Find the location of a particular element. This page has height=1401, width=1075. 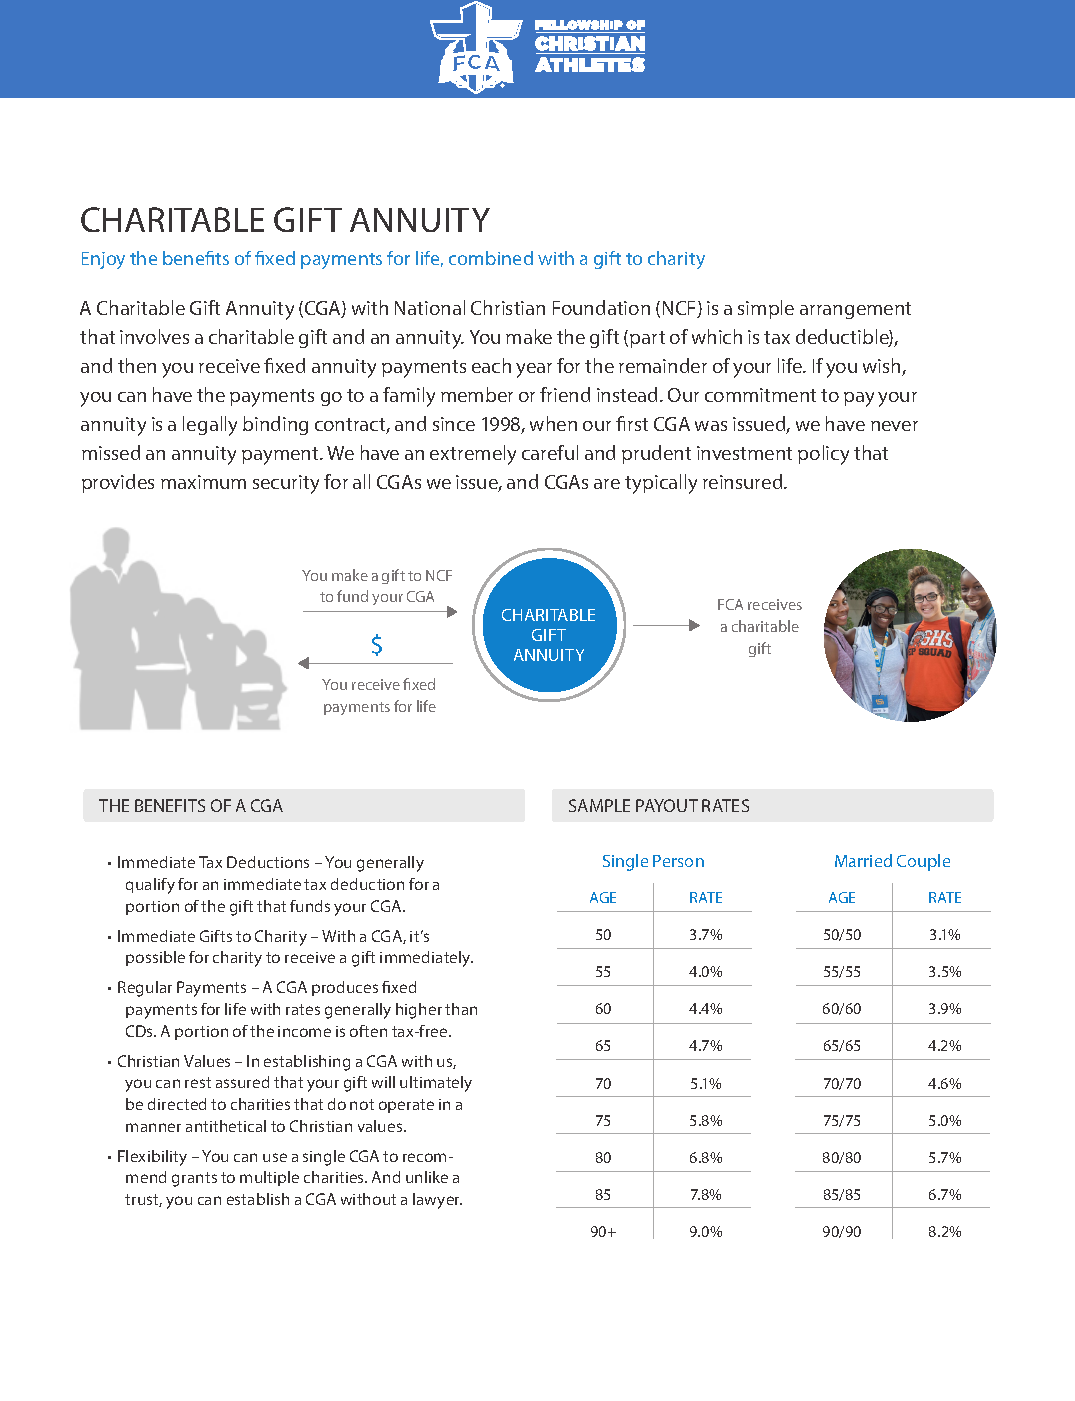

lawyer is located at coordinates (437, 1201).
